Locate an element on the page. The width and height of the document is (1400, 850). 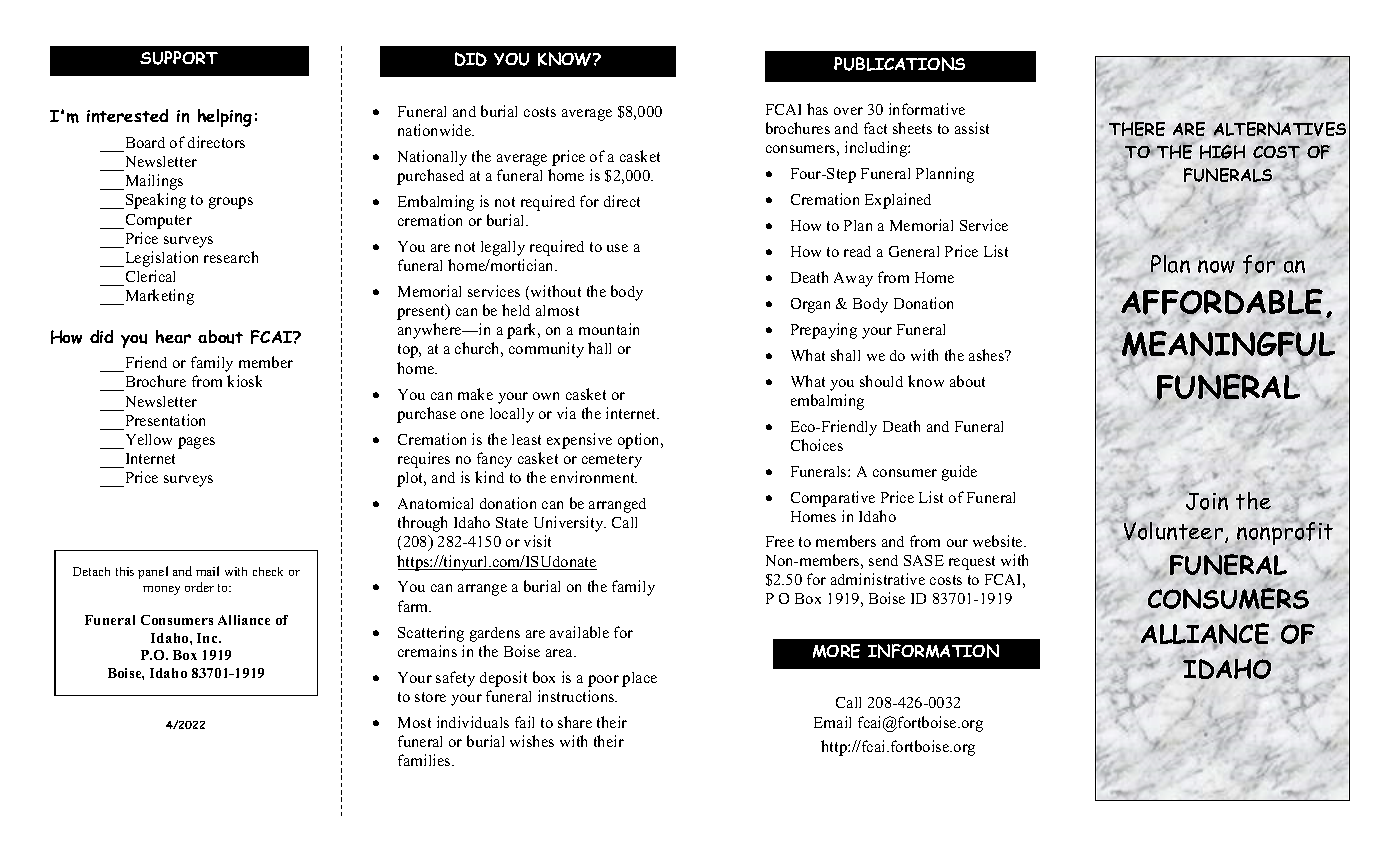
option is located at coordinates (640, 441).
